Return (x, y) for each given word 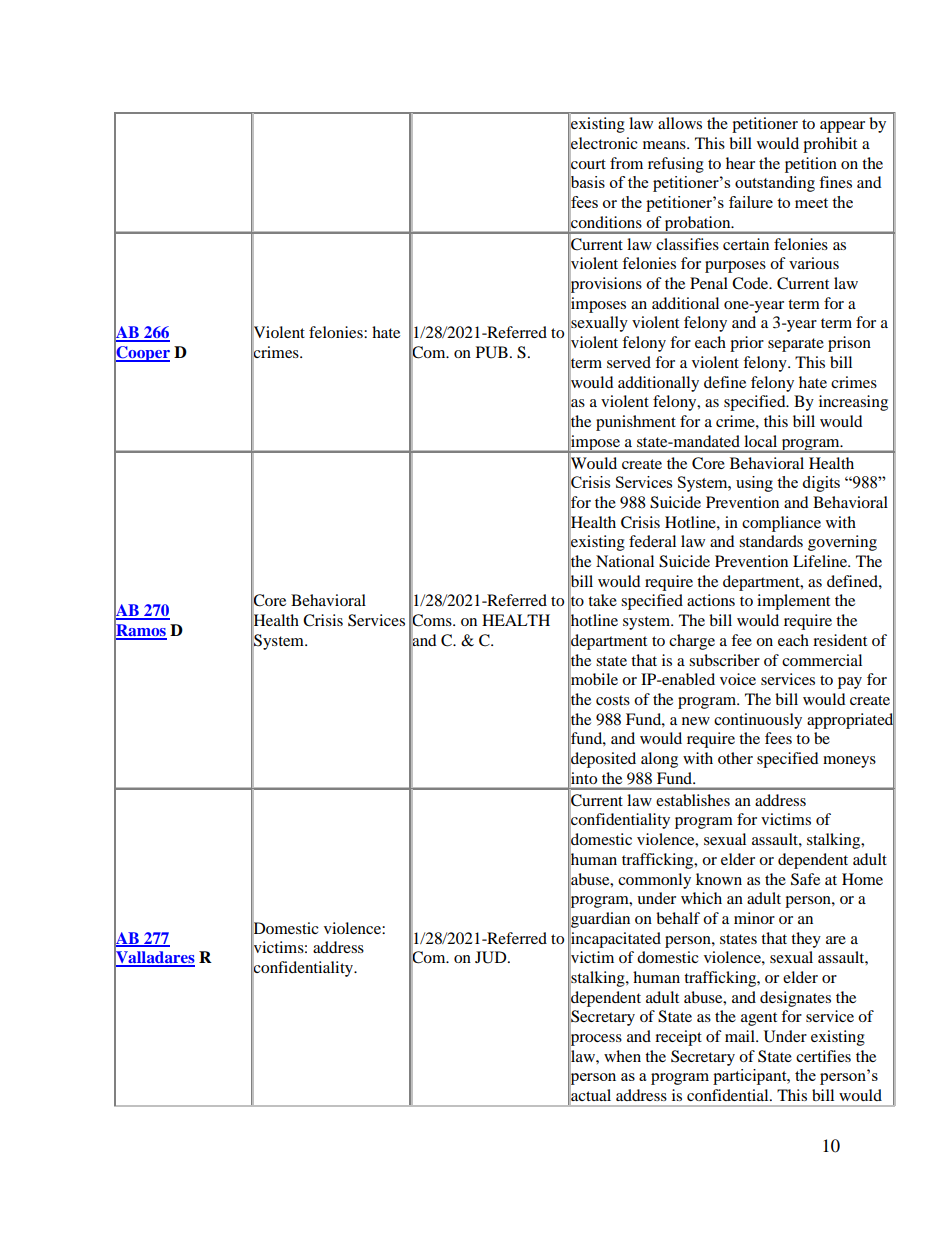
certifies (823, 1056)
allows (680, 123)
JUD (492, 957)
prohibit (830, 145)
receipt (678, 1038)
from (626, 163)
